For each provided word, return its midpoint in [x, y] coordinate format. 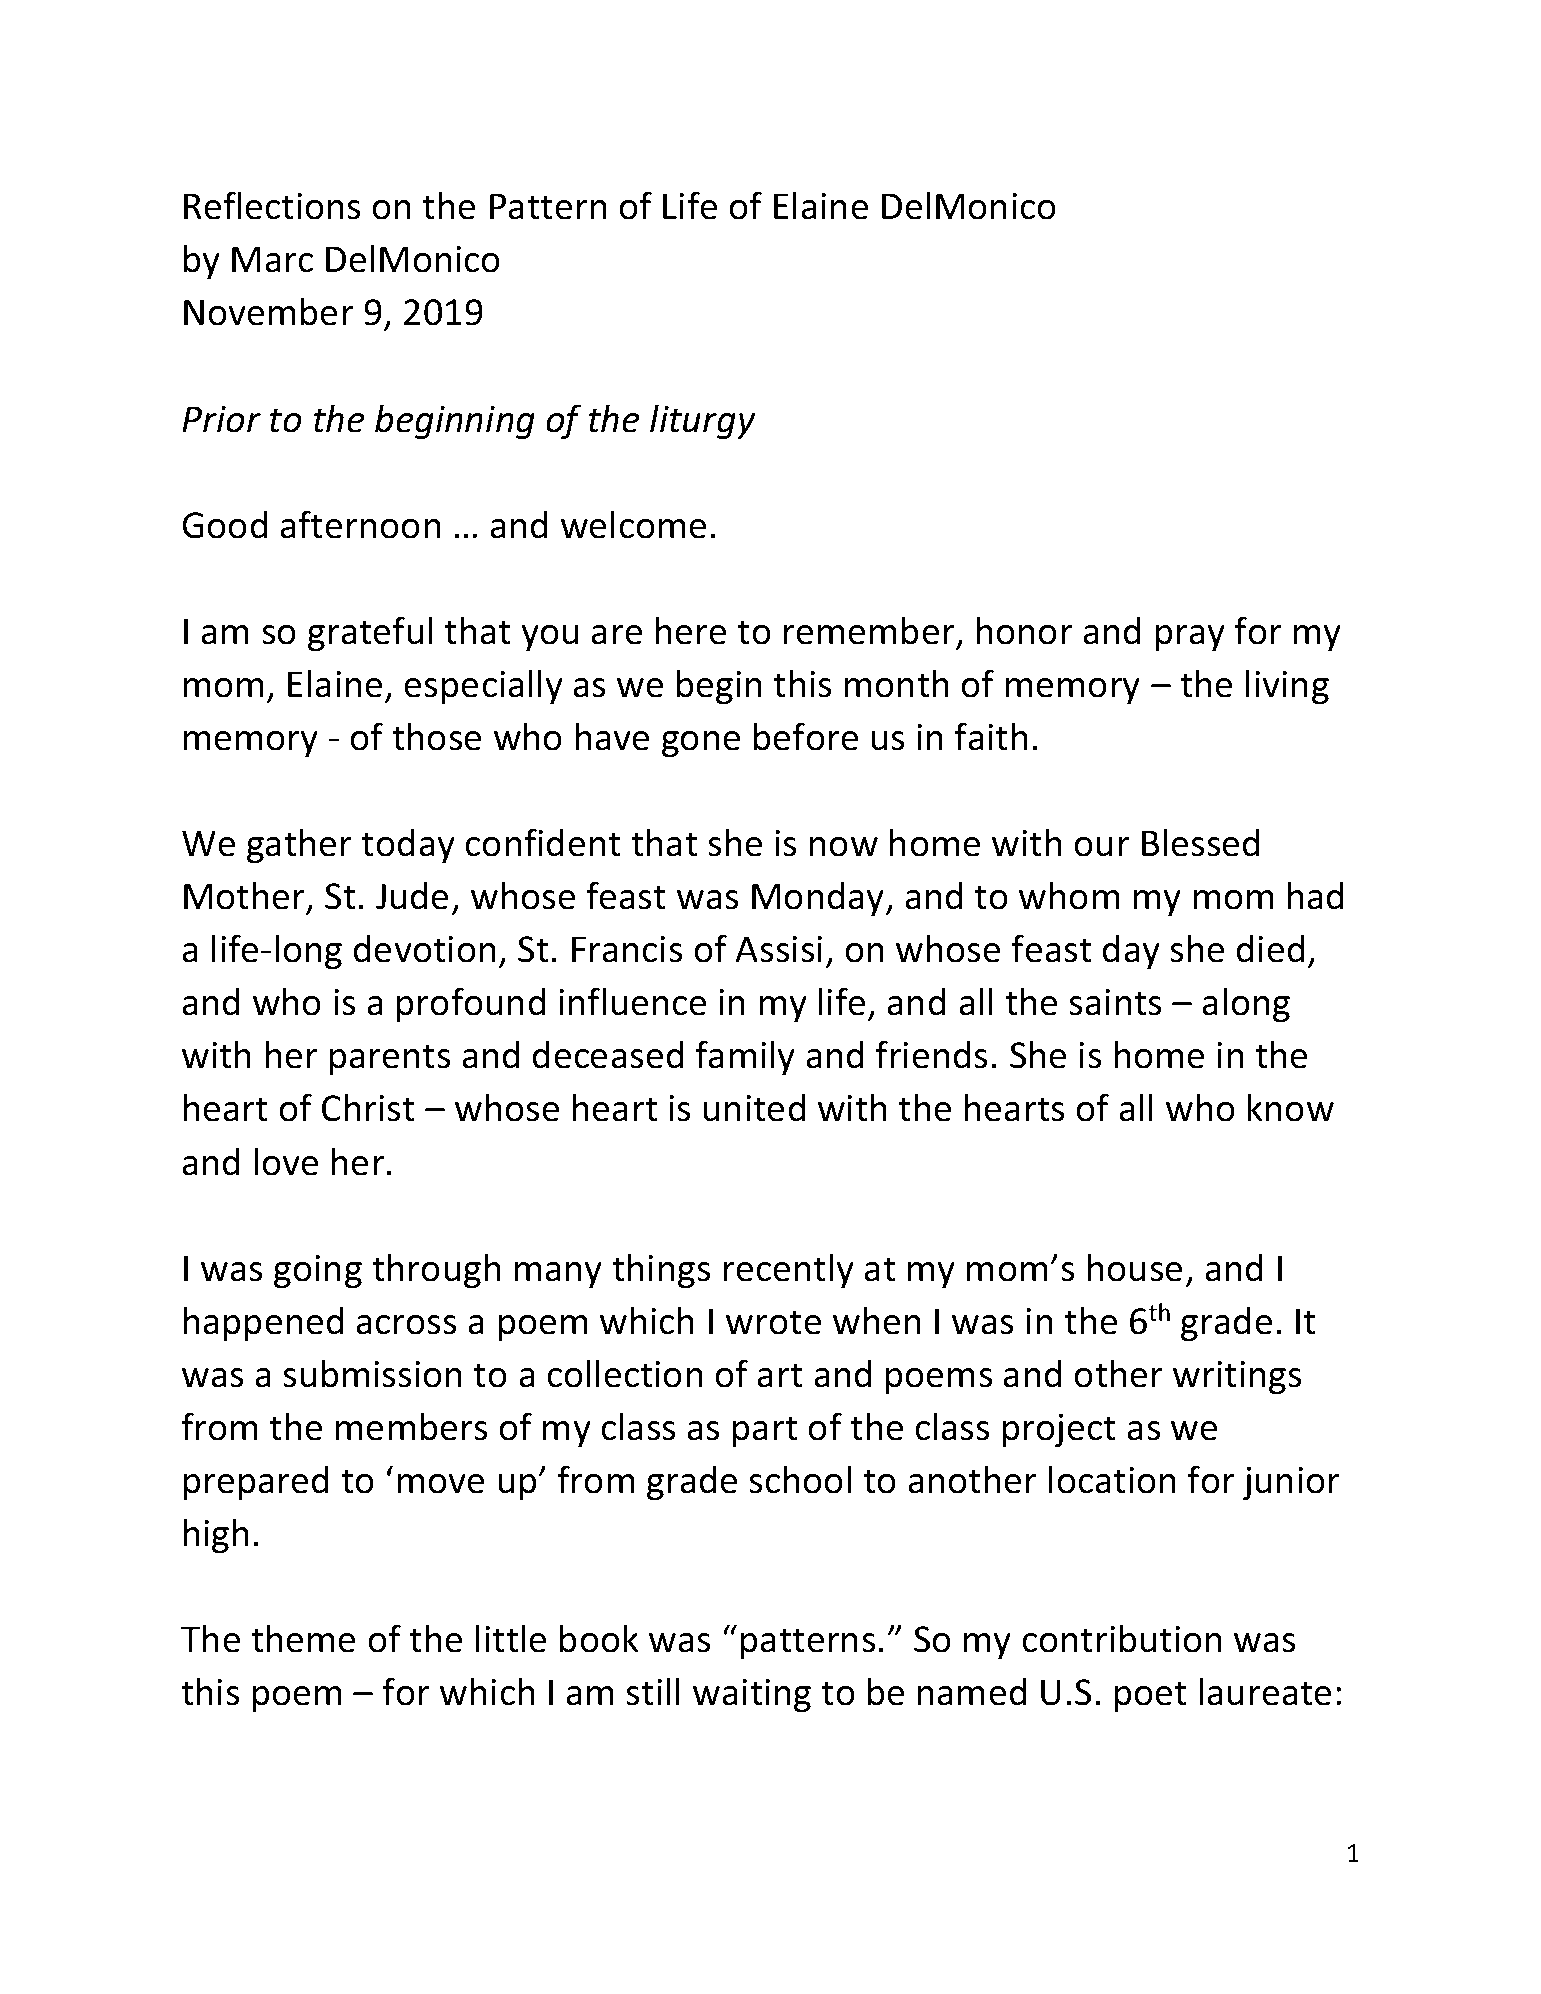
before [806, 736]
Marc [272, 259]
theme [303, 1638]
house [1135, 1267]
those [436, 736]
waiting [752, 1695]
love [286, 1161]
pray [1190, 638]
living [1287, 686]
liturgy [702, 421]
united [754, 1107]
